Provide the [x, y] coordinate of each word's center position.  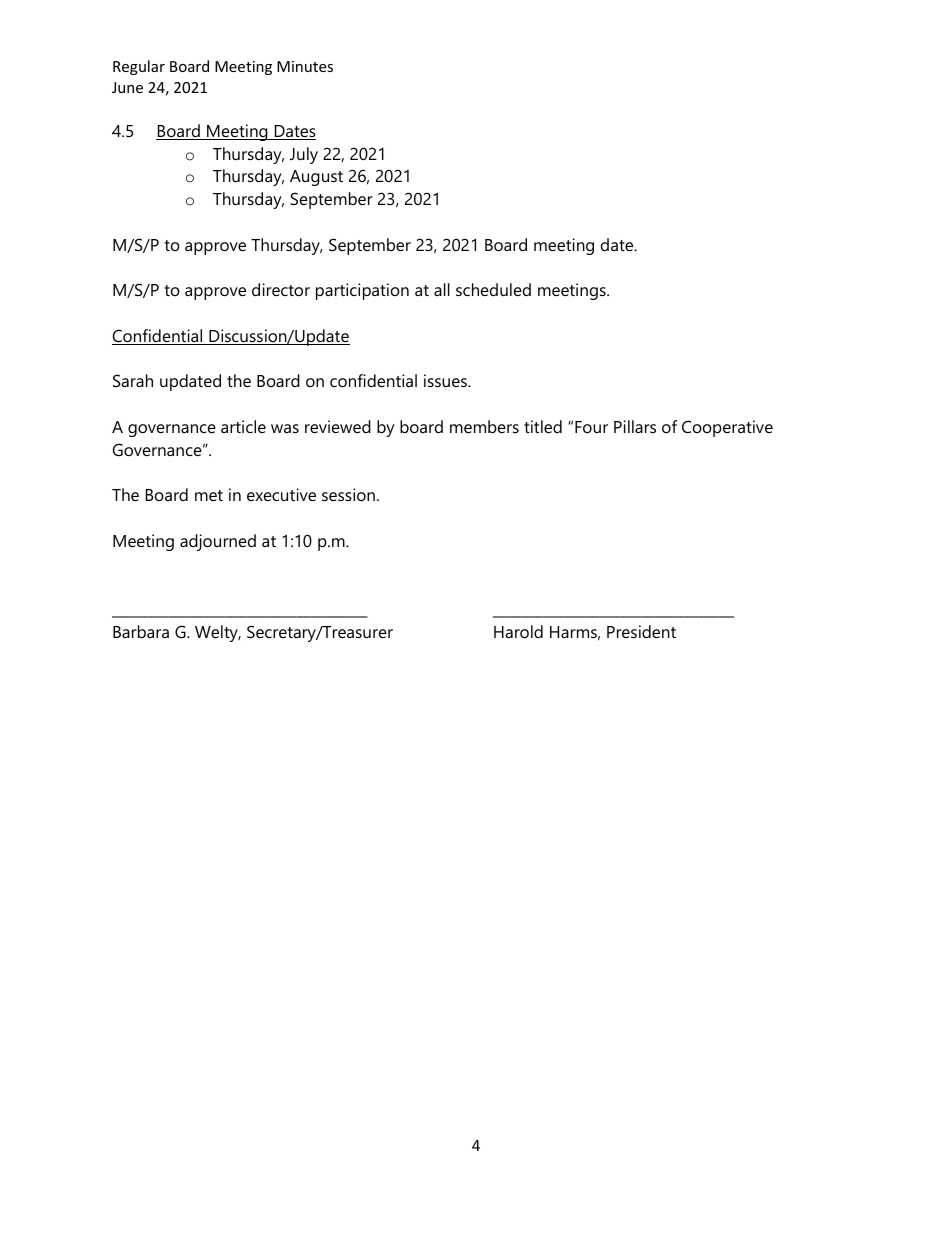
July [304, 155]
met [209, 495]
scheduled [493, 289]
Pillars [635, 426]
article [243, 426]
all [442, 289]
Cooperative [727, 428]
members [484, 426]
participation [362, 291]
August [316, 178]
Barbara [141, 631]
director [281, 289]
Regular [139, 67]
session [348, 494]
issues [446, 380]
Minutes [305, 66]
